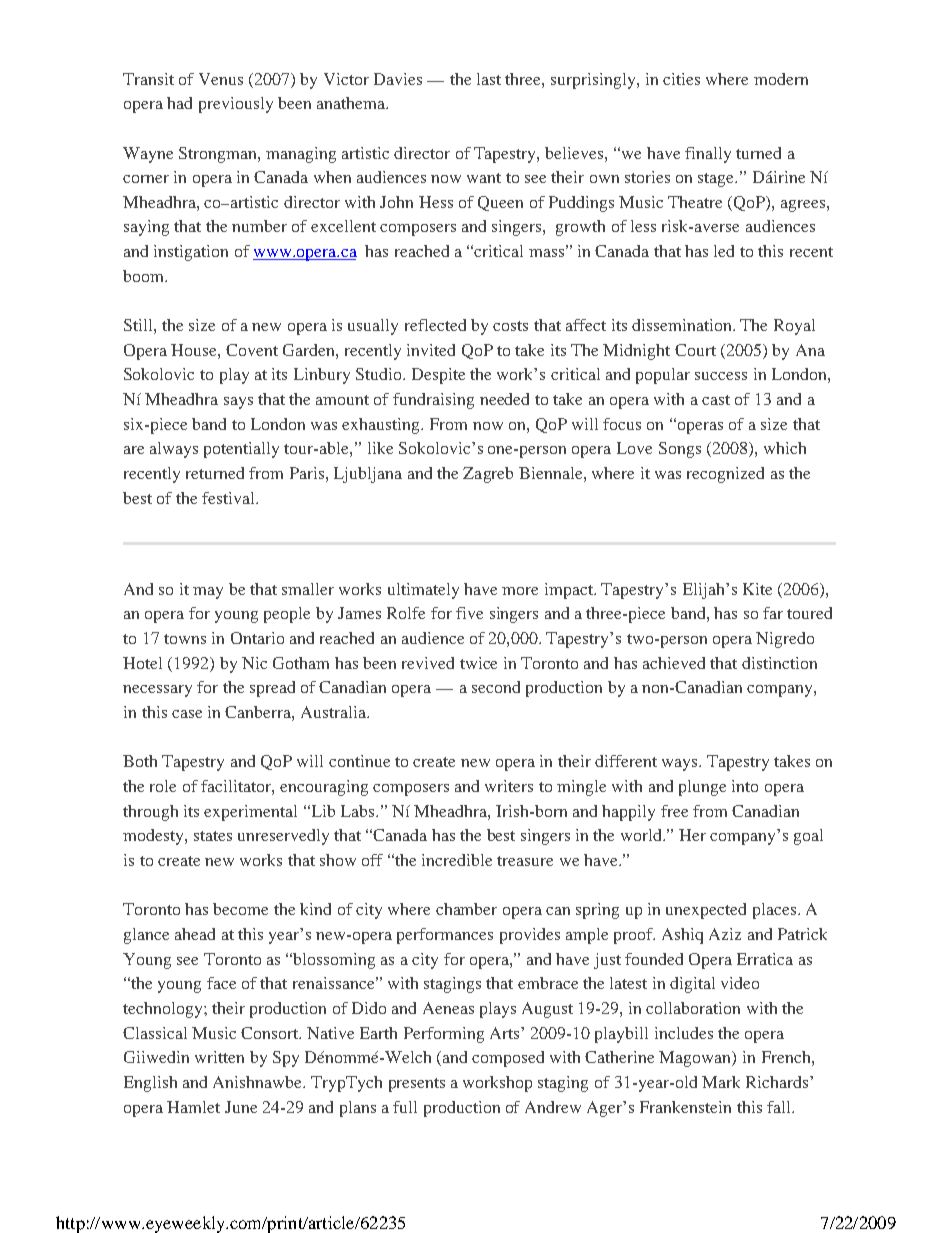 This screenshot has height=1233, width=952. What do you see at coordinates (681, 79) in the screenshot?
I see `cities` at bounding box center [681, 79].
